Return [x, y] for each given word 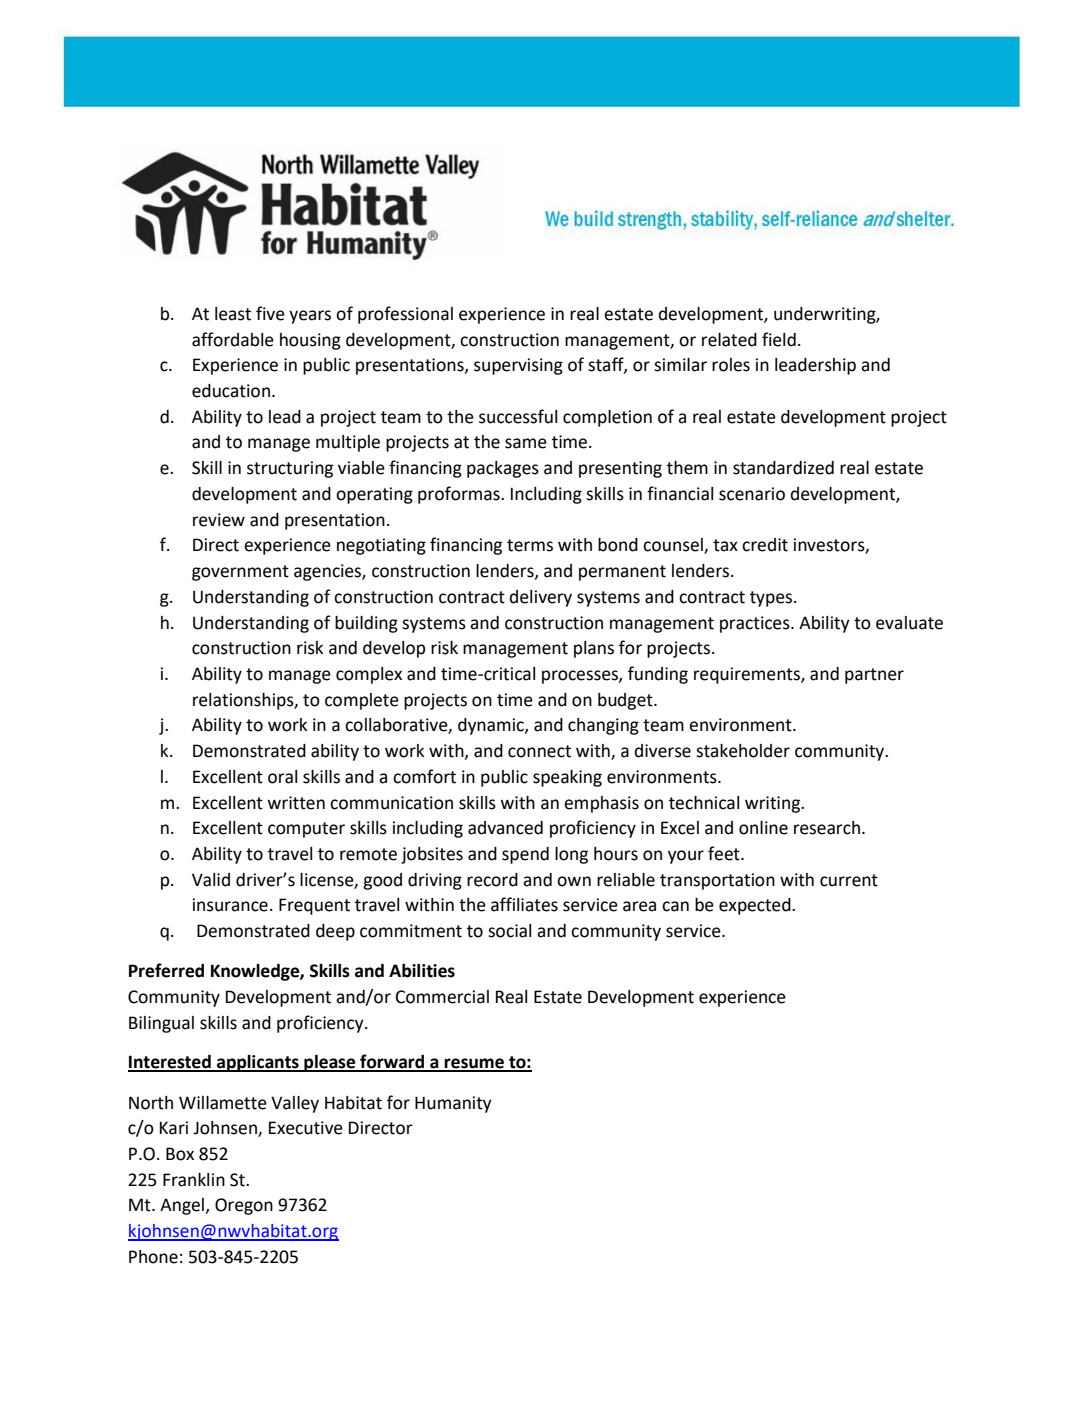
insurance [230, 905]
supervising [518, 366]
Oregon [244, 1206]
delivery [541, 598]
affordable [233, 339]
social [509, 931]
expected [756, 906]
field [779, 339]
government [240, 573]
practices [756, 624]
